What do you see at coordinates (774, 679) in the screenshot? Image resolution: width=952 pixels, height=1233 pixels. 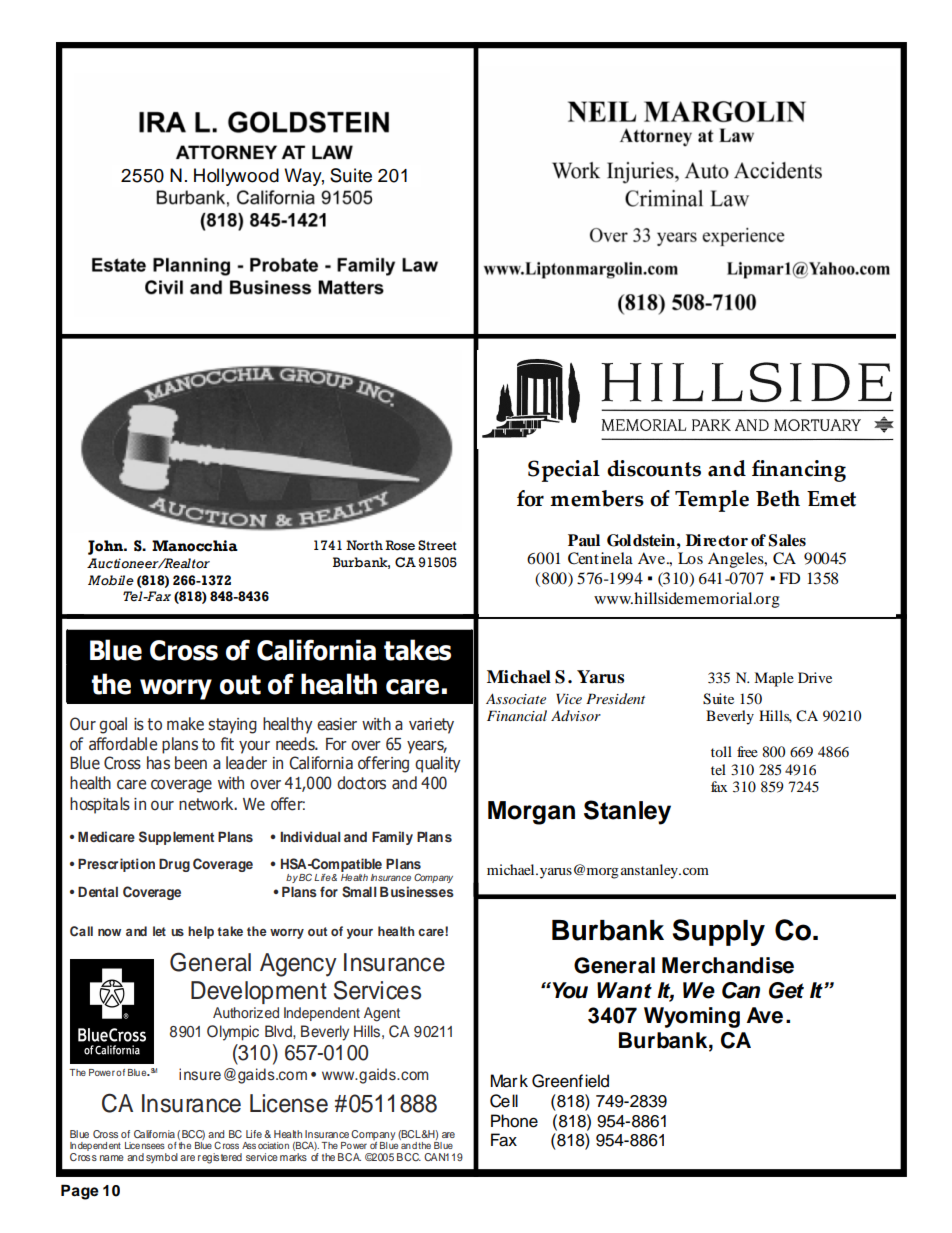 I see `Maple` at bounding box center [774, 679].
